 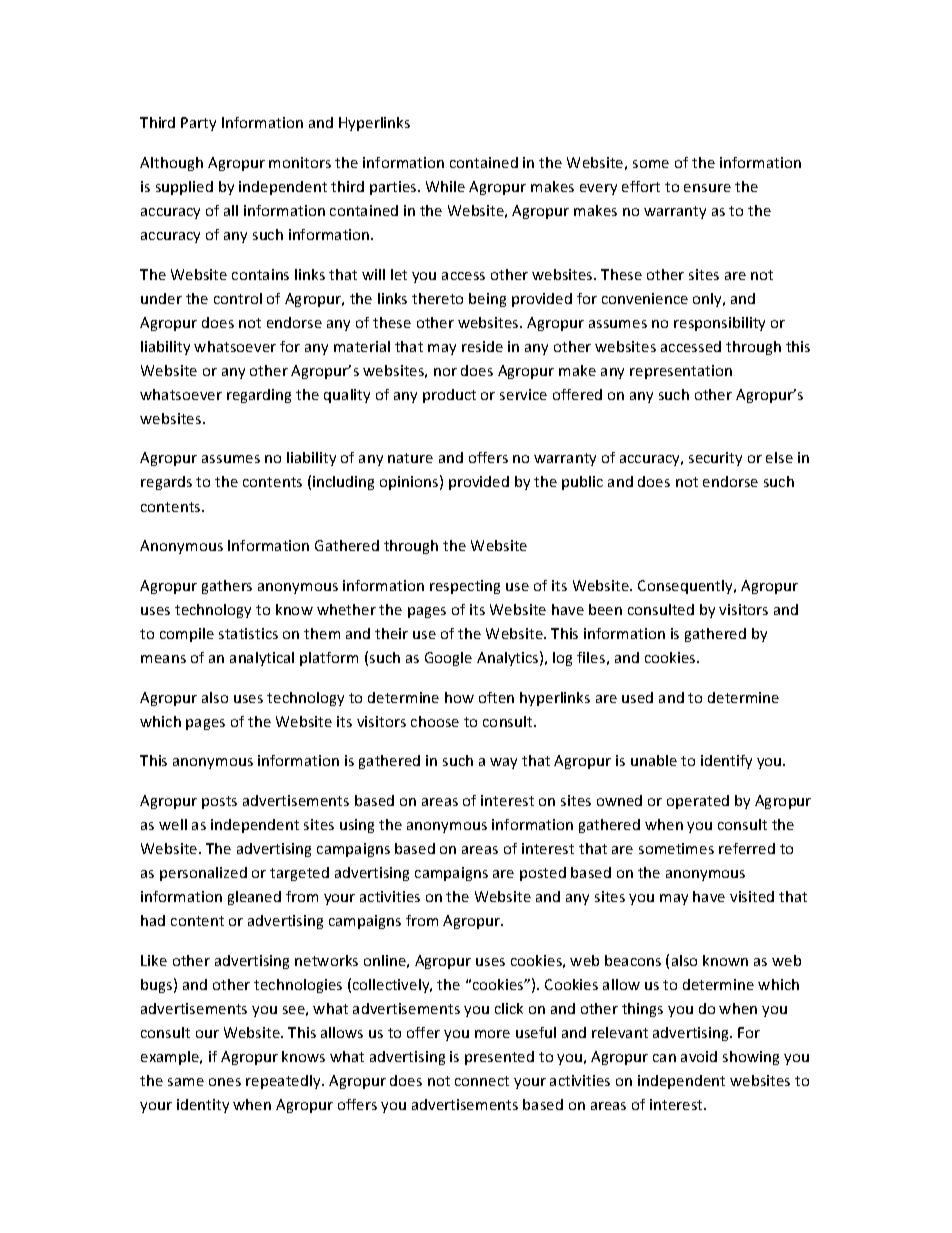 I want to click on Party, so click(x=198, y=124).
